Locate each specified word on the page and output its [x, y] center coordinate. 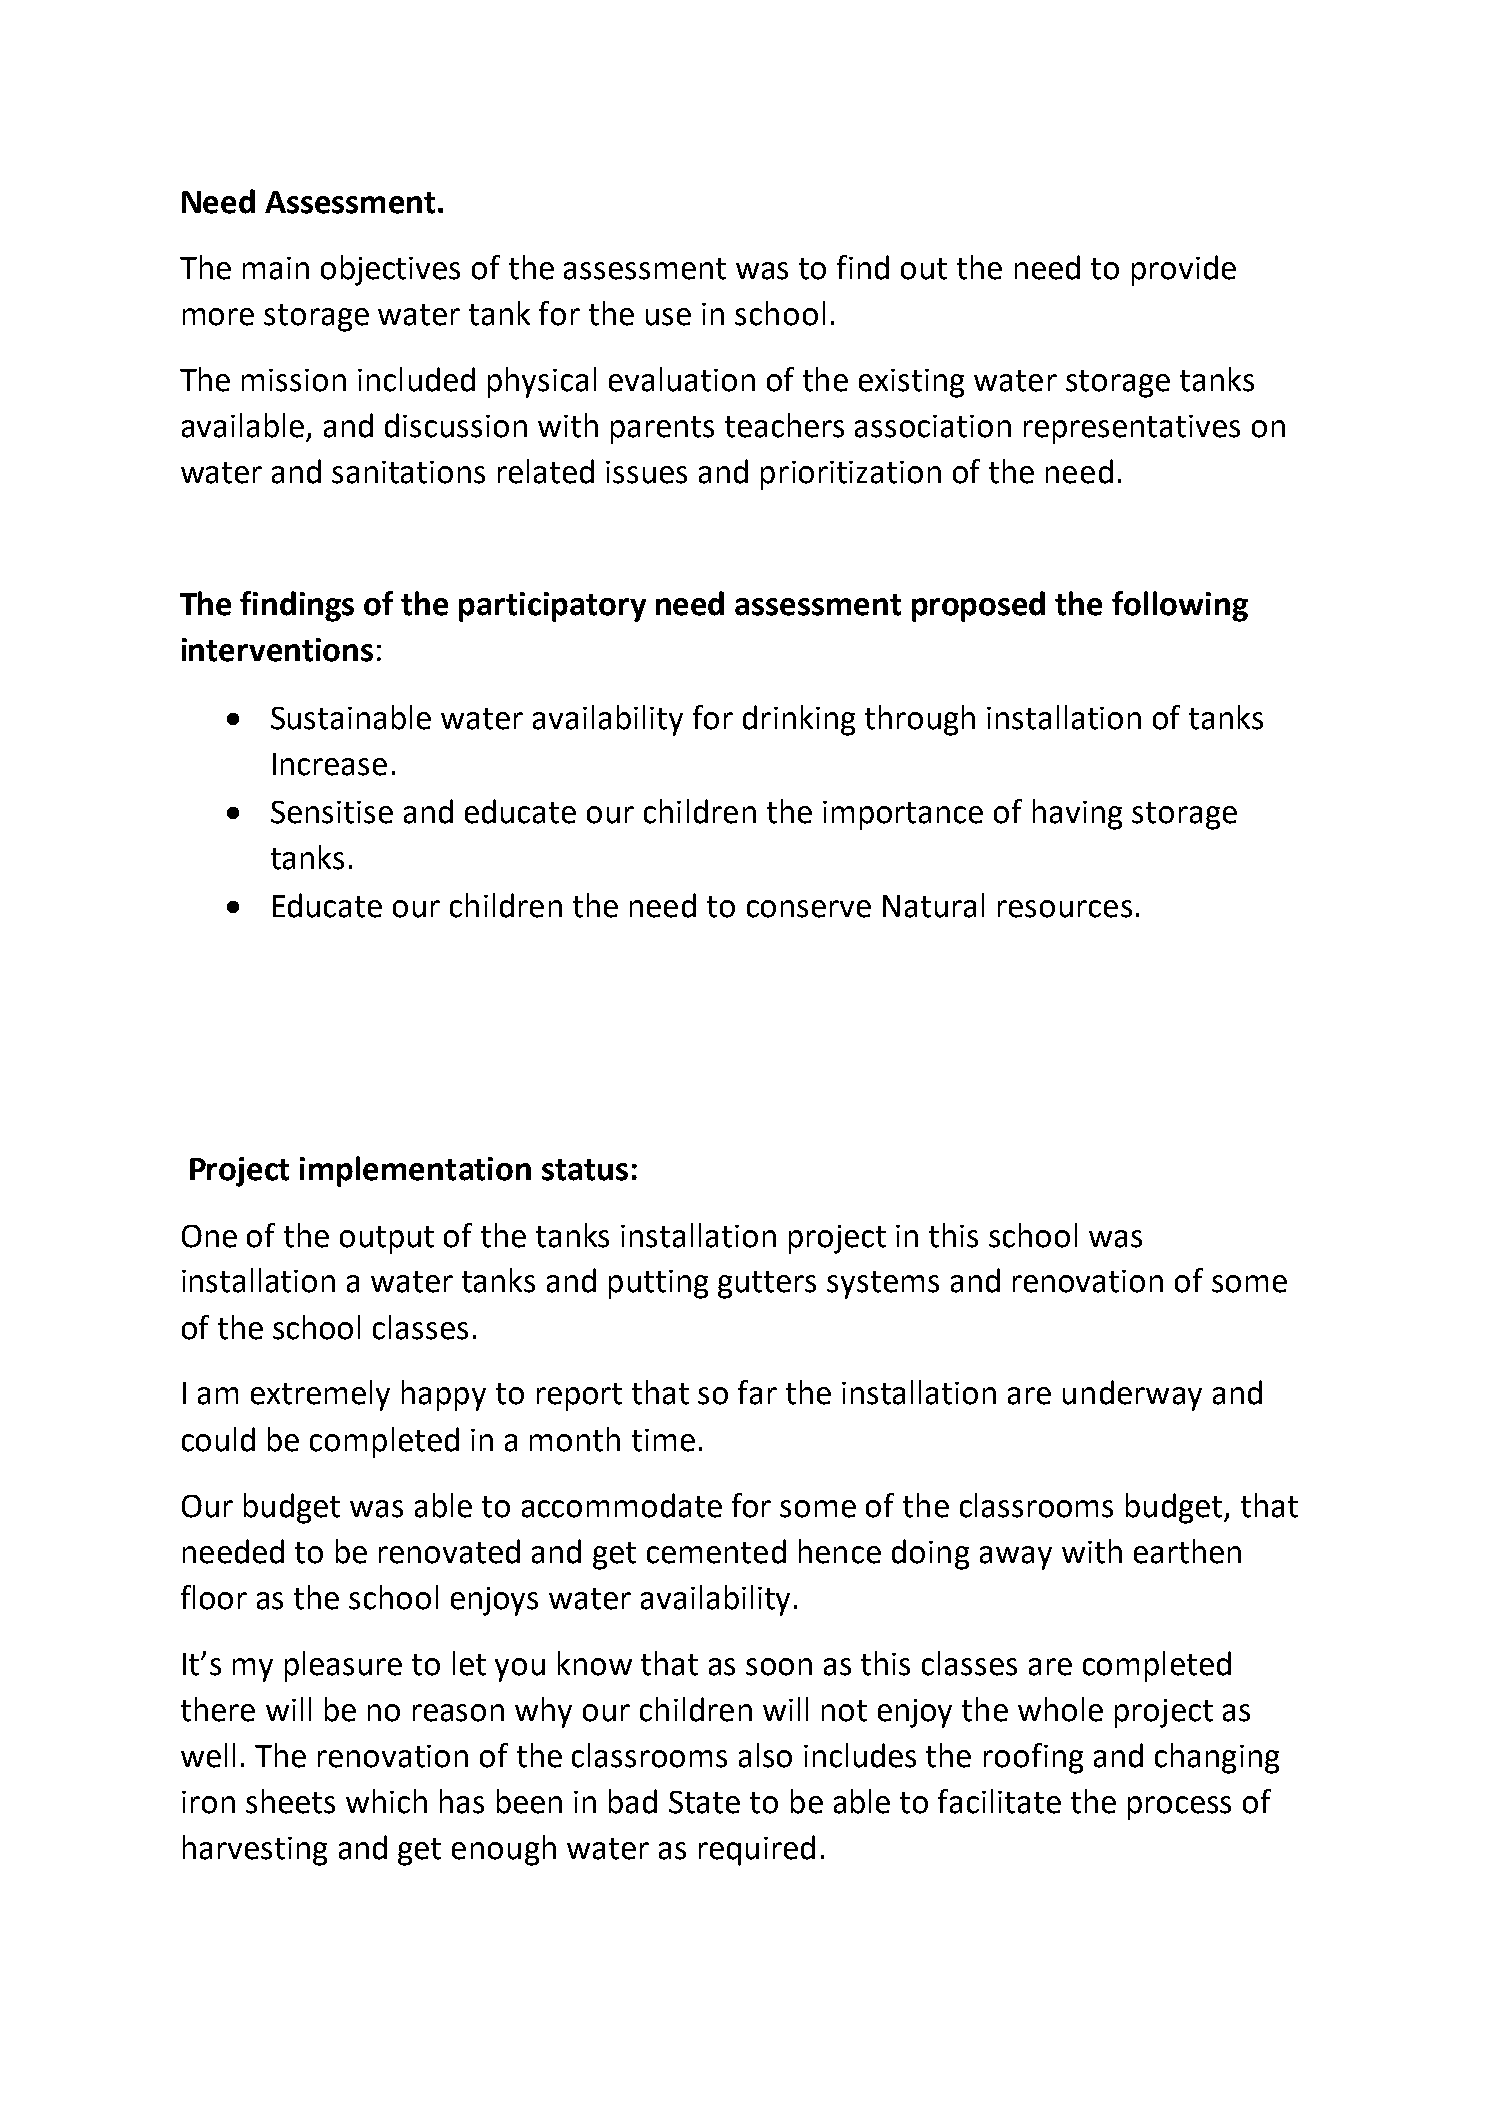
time [663, 1440]
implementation [415, 1171]
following [1180, 606]
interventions [277, 650]
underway [1132, 1395]
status [585, 1170]
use [668, 317]
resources [1065, 909]
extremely [320, 1395]
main [276, 268]
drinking [799, 720]
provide [1184, 270]
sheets [290, 1801]
